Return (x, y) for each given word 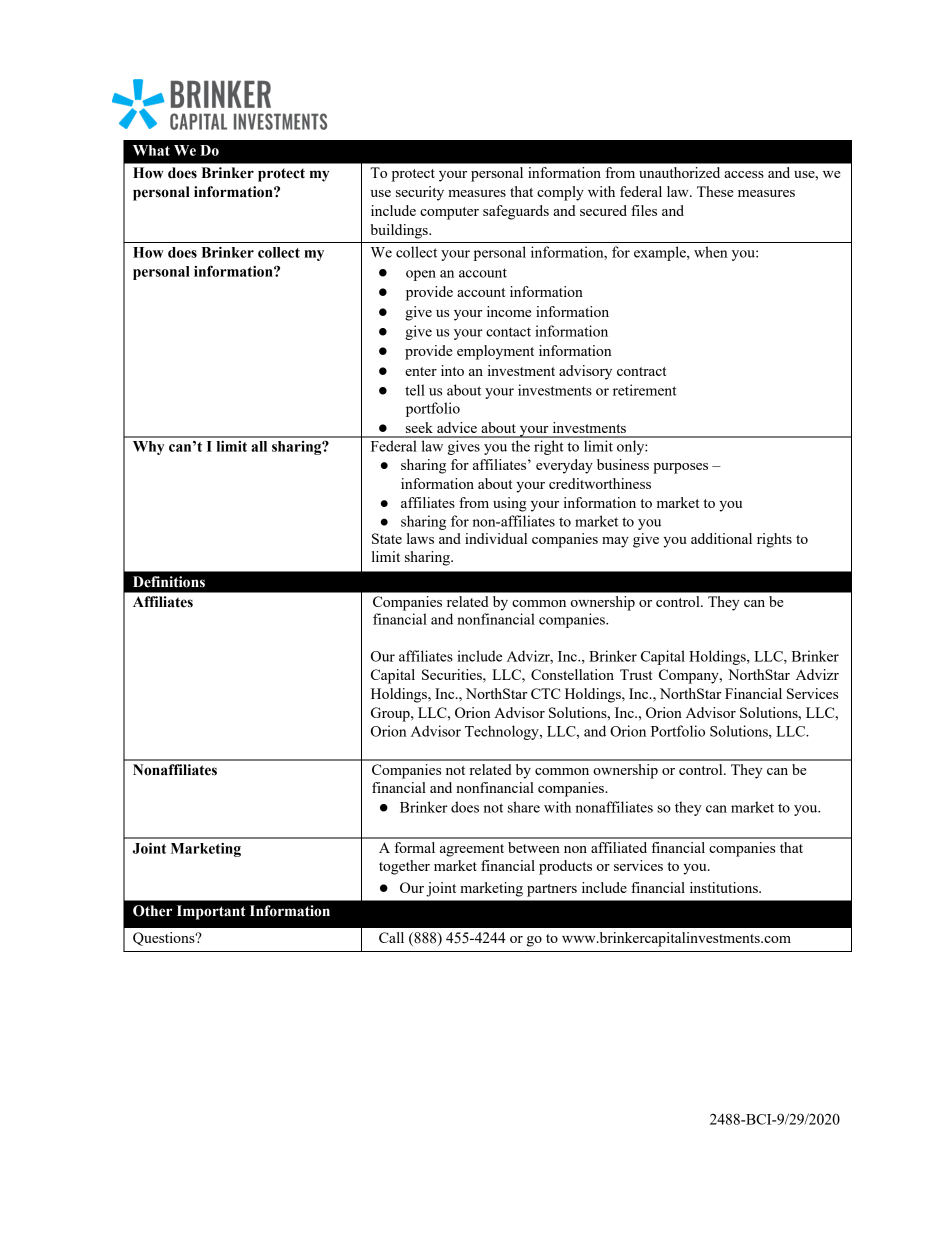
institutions (725, 887)
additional (721, 538)
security (420, 193)
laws (420, 538)
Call (391, 937)
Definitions (169, 582)
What (151, 150)
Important (211, 912)
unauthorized (679, 172)
